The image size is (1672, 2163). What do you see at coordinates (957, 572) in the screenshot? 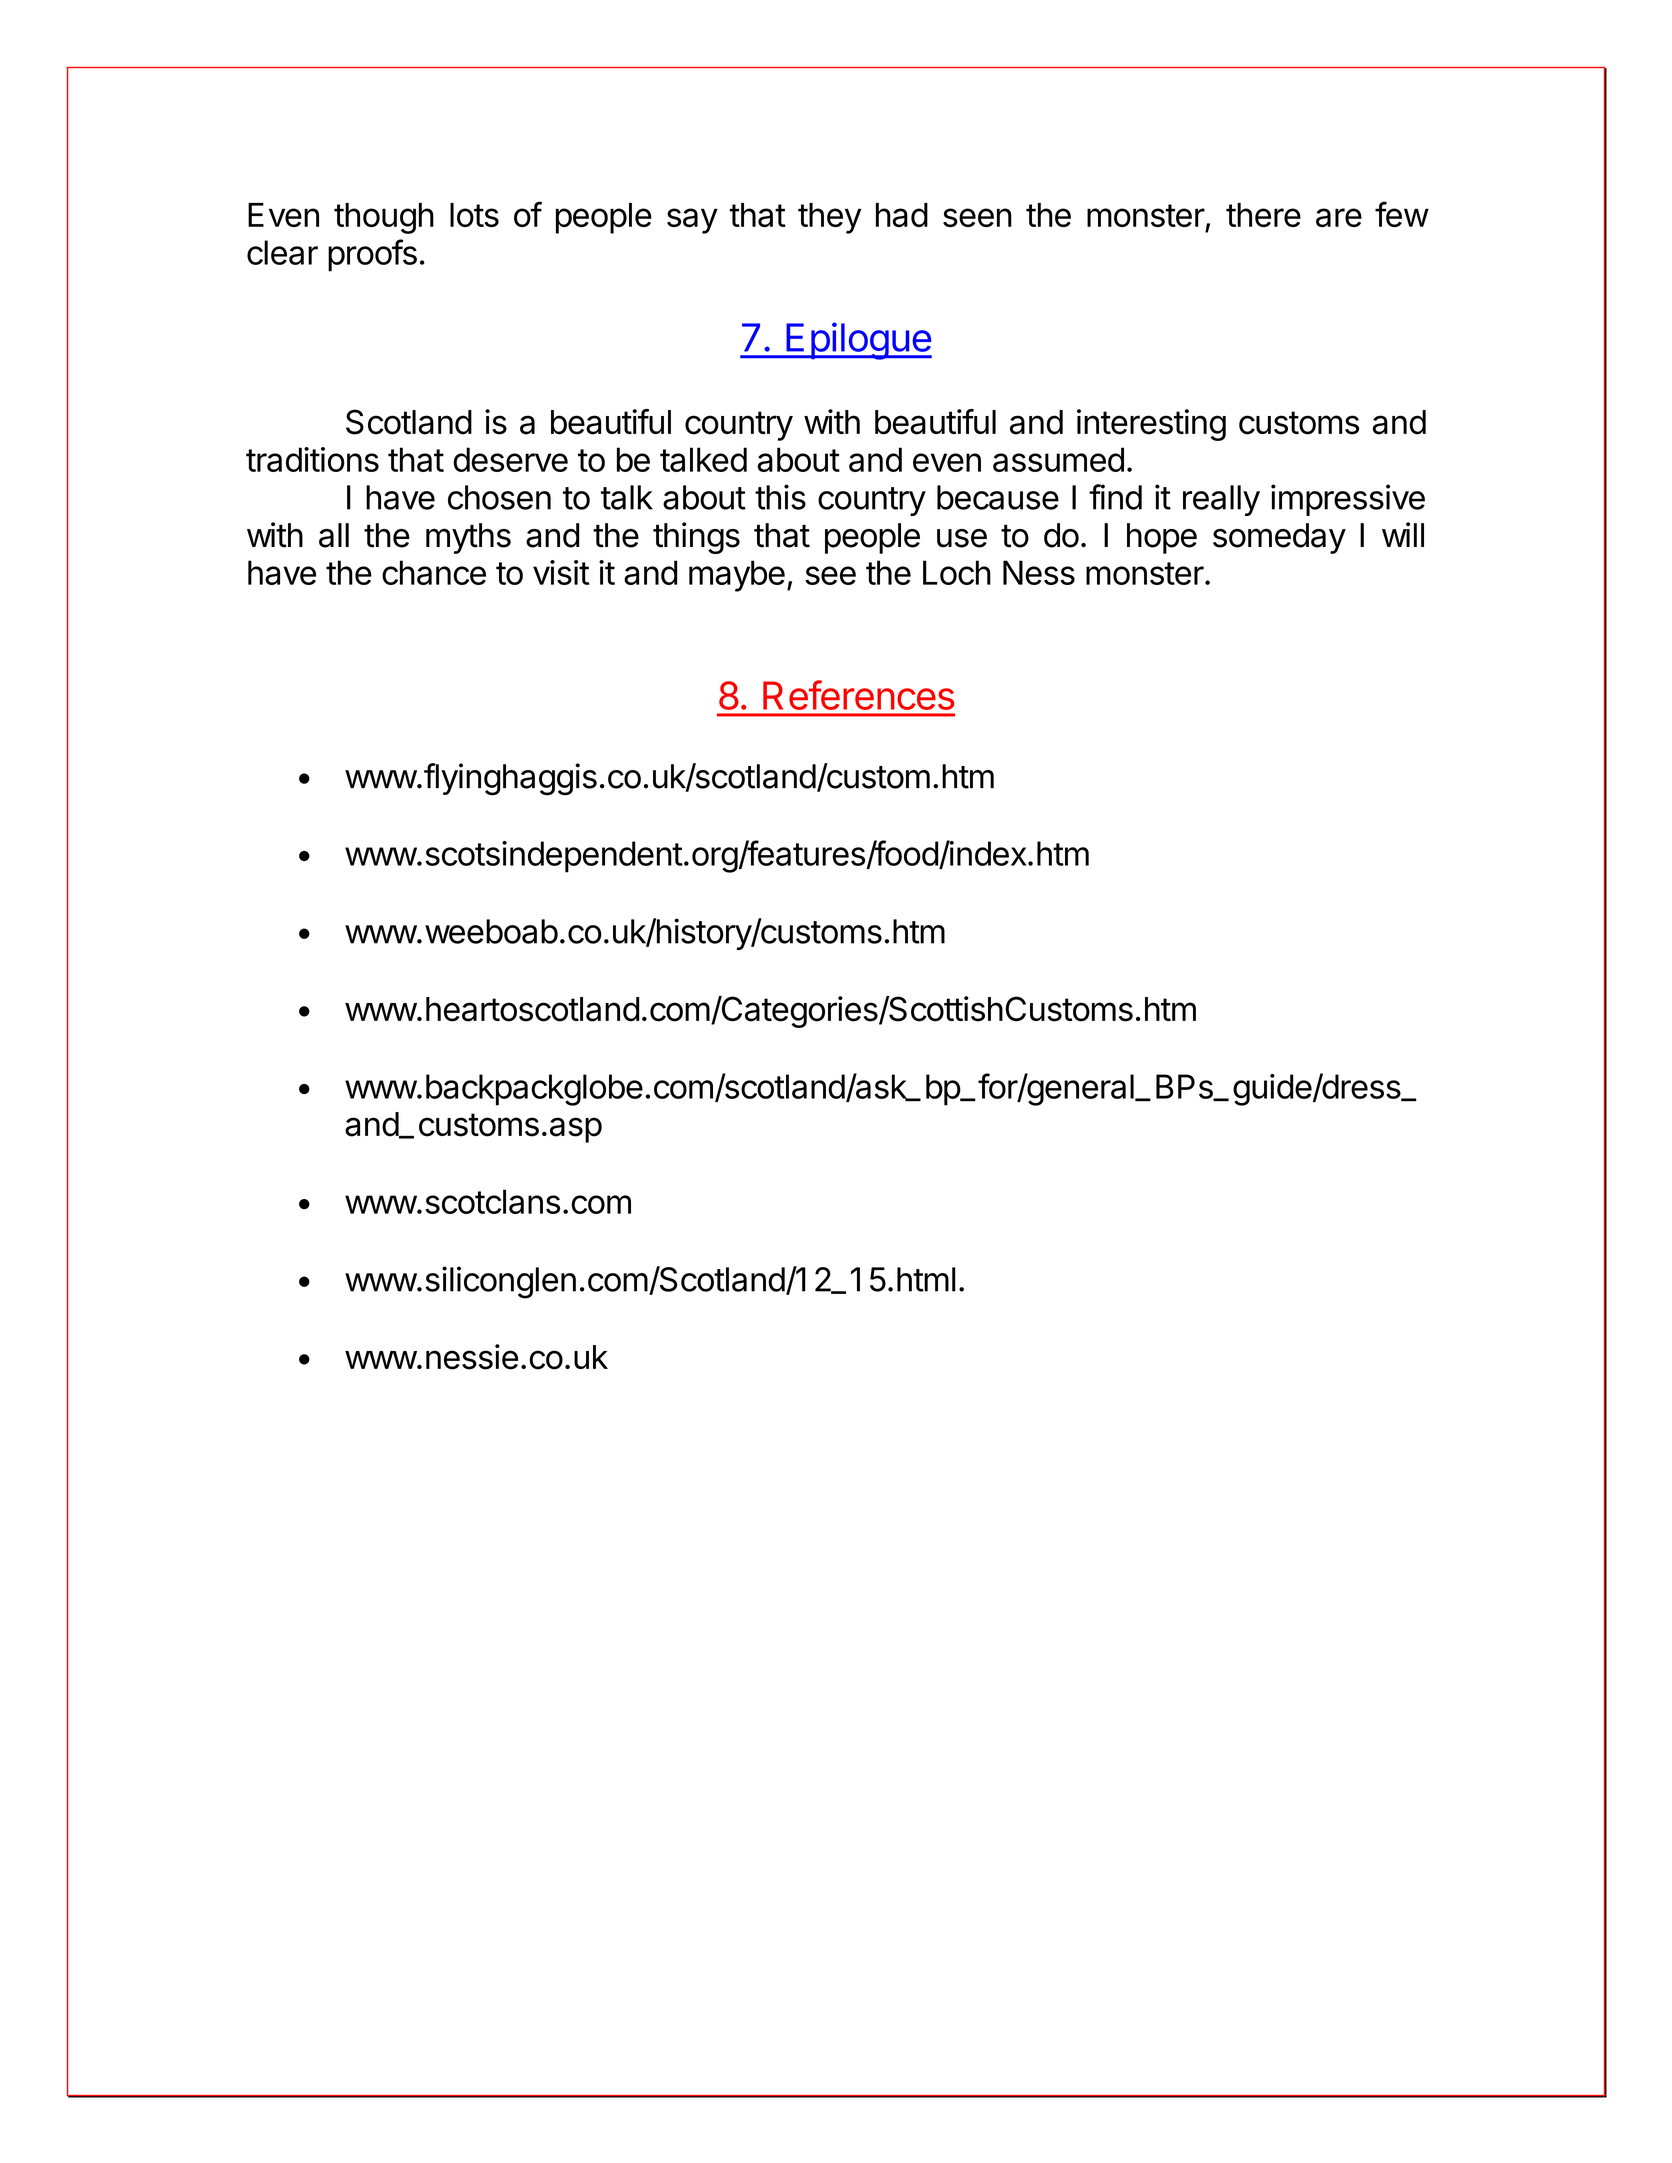
I see `Loch` at bounding box center [957, 572].
